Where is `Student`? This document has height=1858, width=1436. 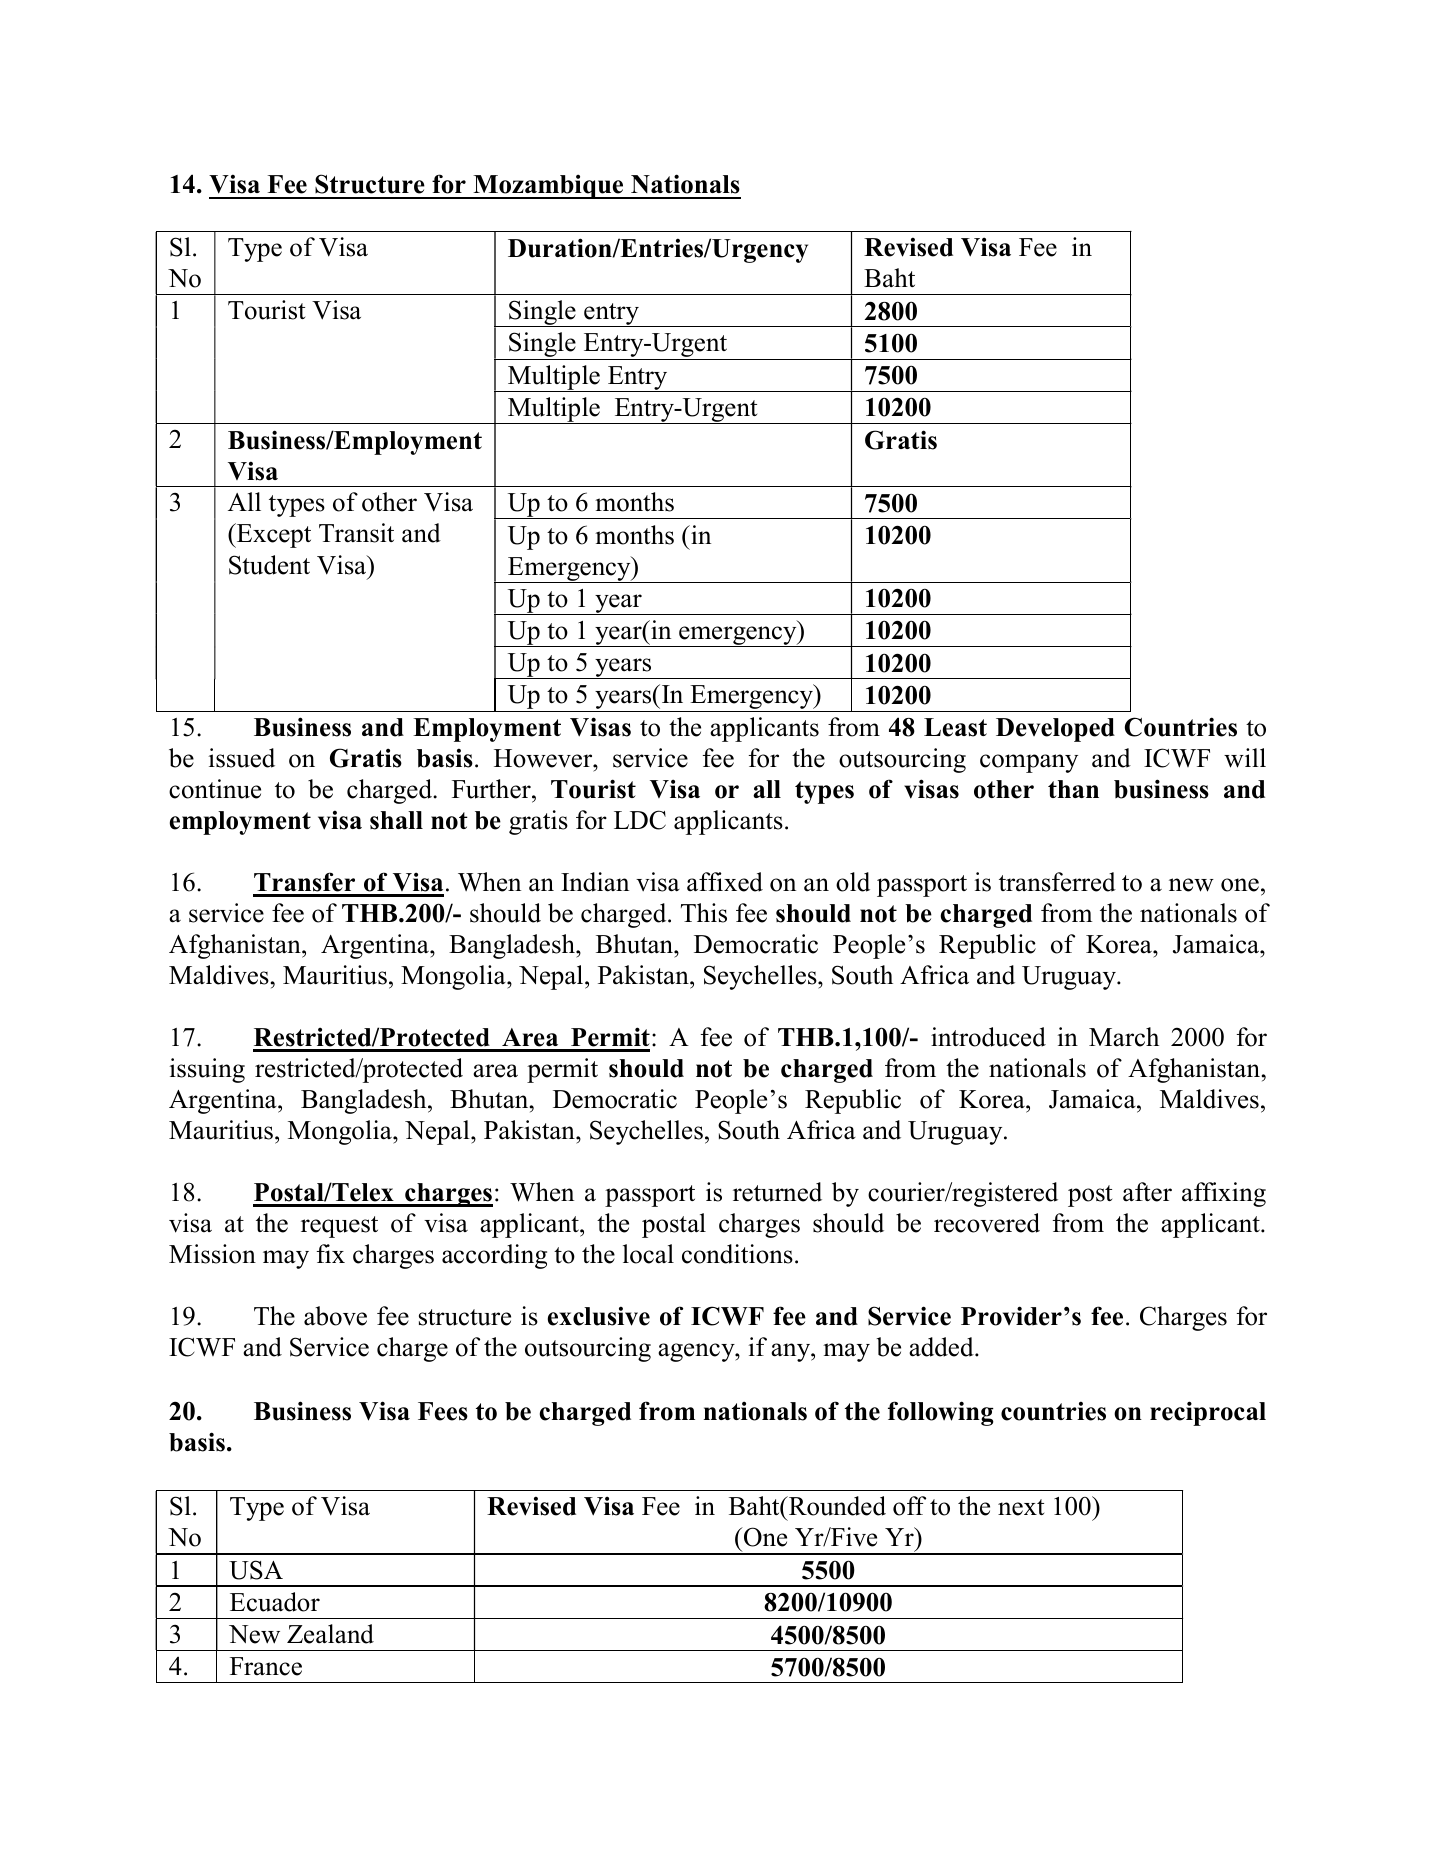 Student is located at coordinates (269, 565).
